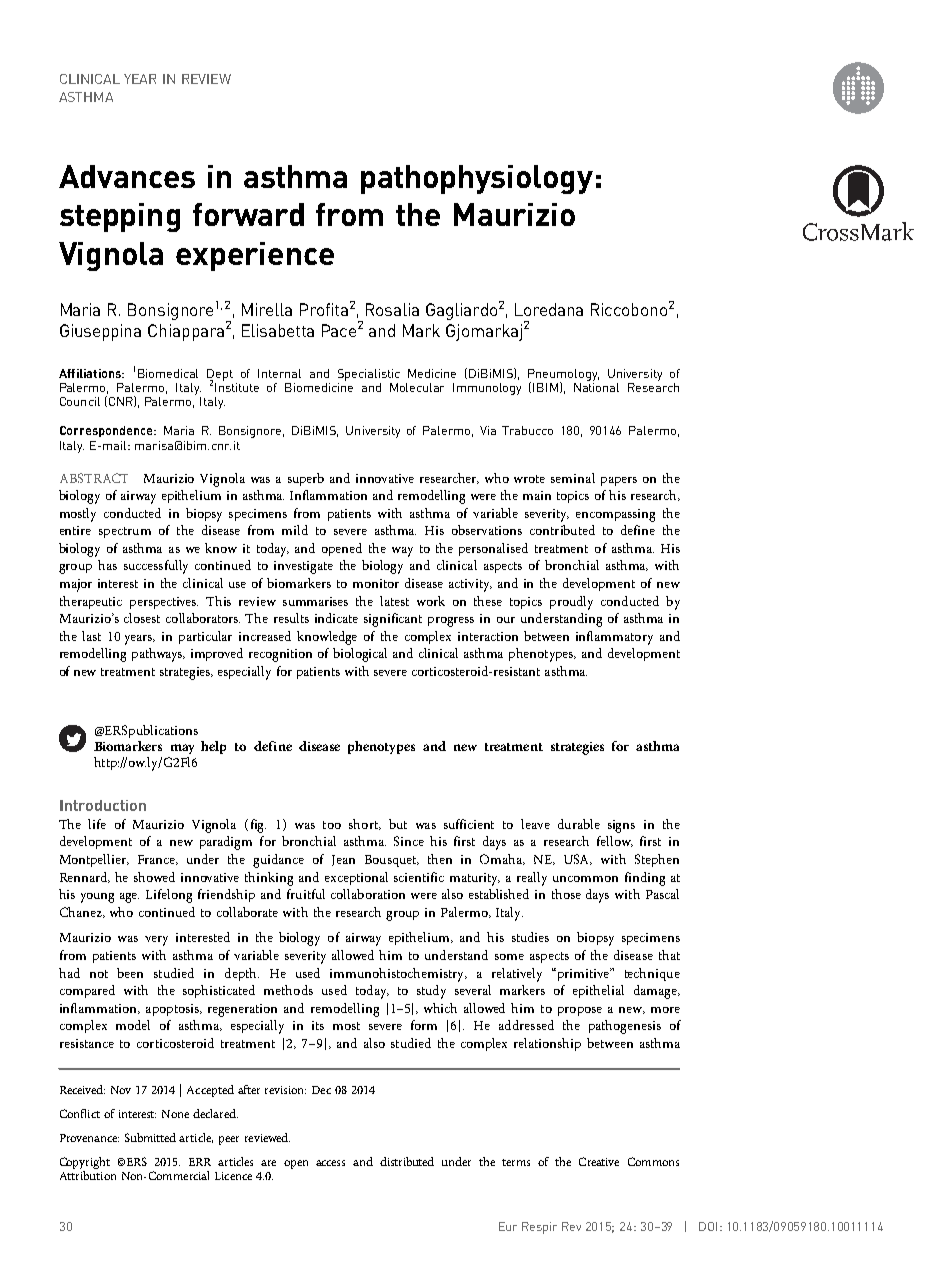 Image resolution: width=952 pixels, height=1270 pixels. I want to click on Immunology, so click(487, 389).
